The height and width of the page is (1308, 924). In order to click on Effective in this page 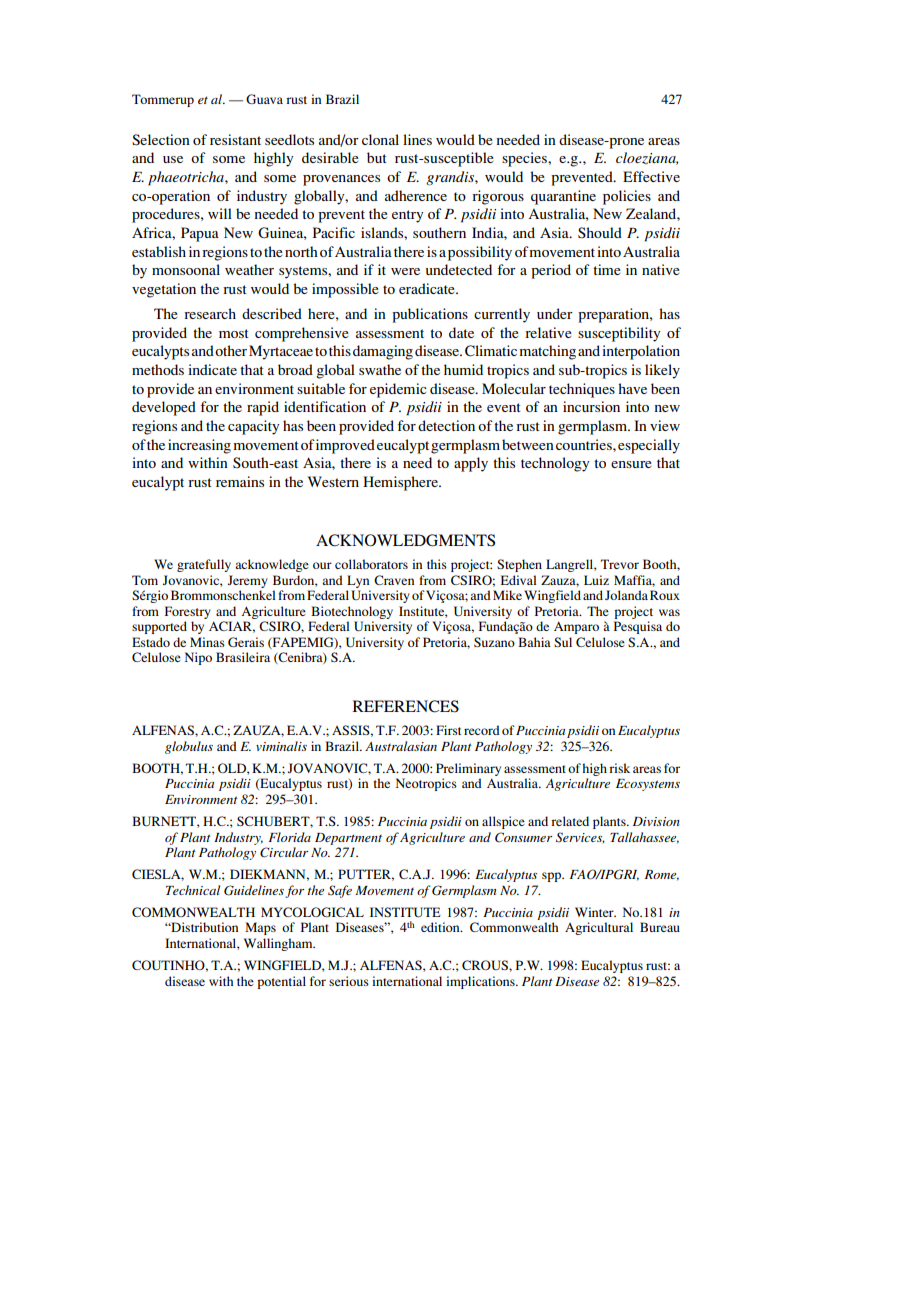, I will do `click(651, 176)`.
